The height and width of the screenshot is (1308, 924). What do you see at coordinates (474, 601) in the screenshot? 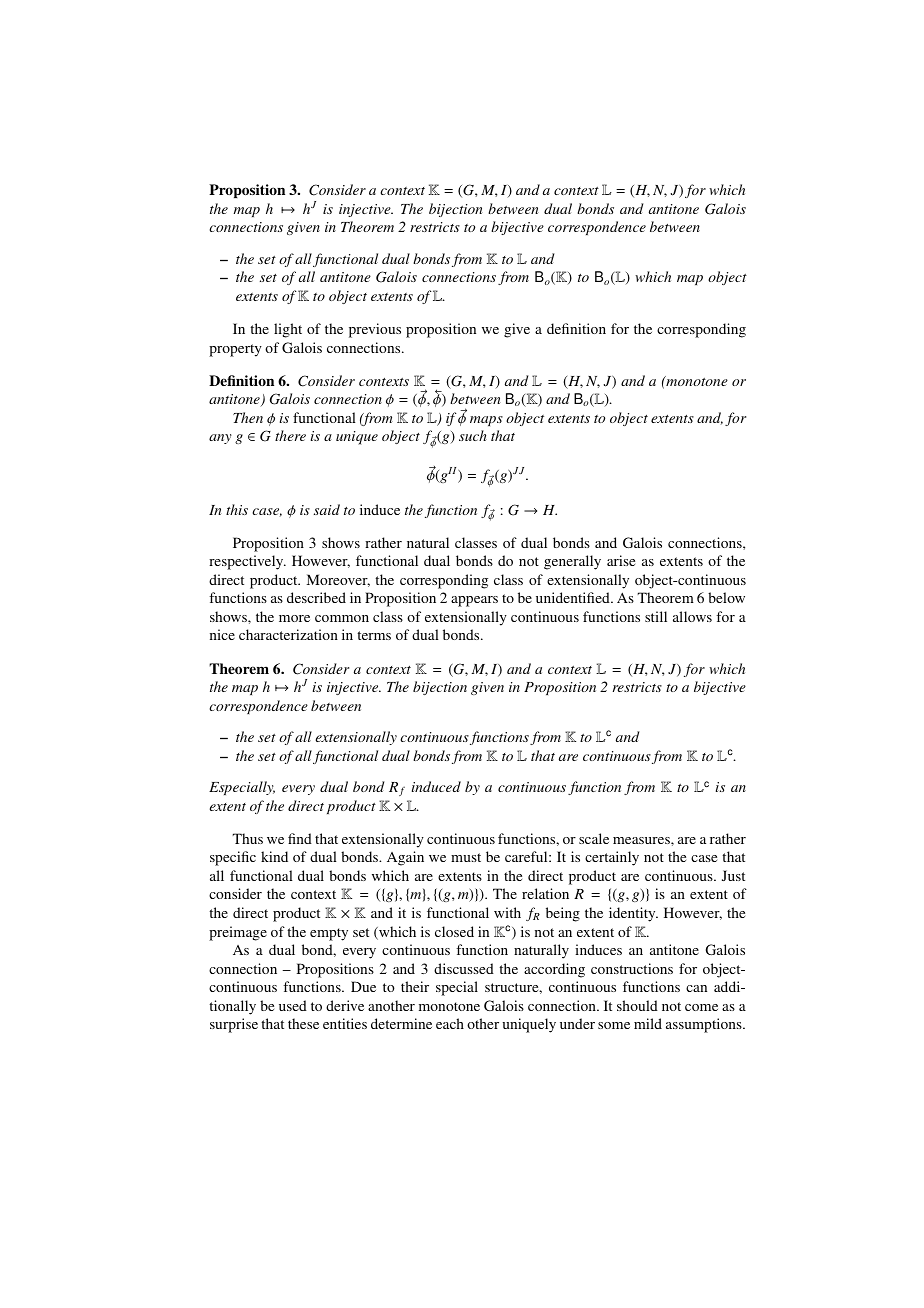
I see `appears` at bounding box center [474, 601].
